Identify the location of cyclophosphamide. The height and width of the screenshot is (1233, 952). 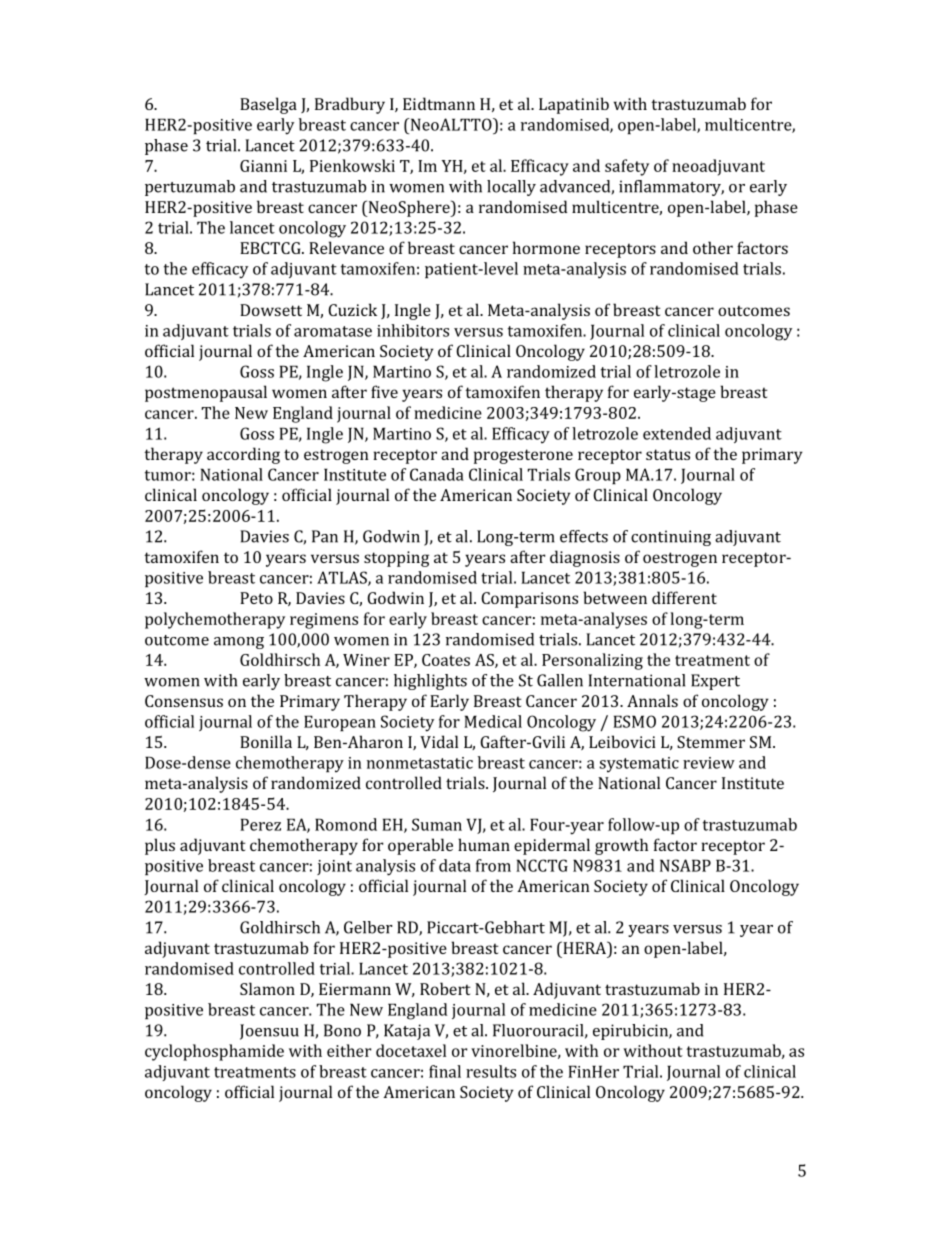
(214, 1052).
